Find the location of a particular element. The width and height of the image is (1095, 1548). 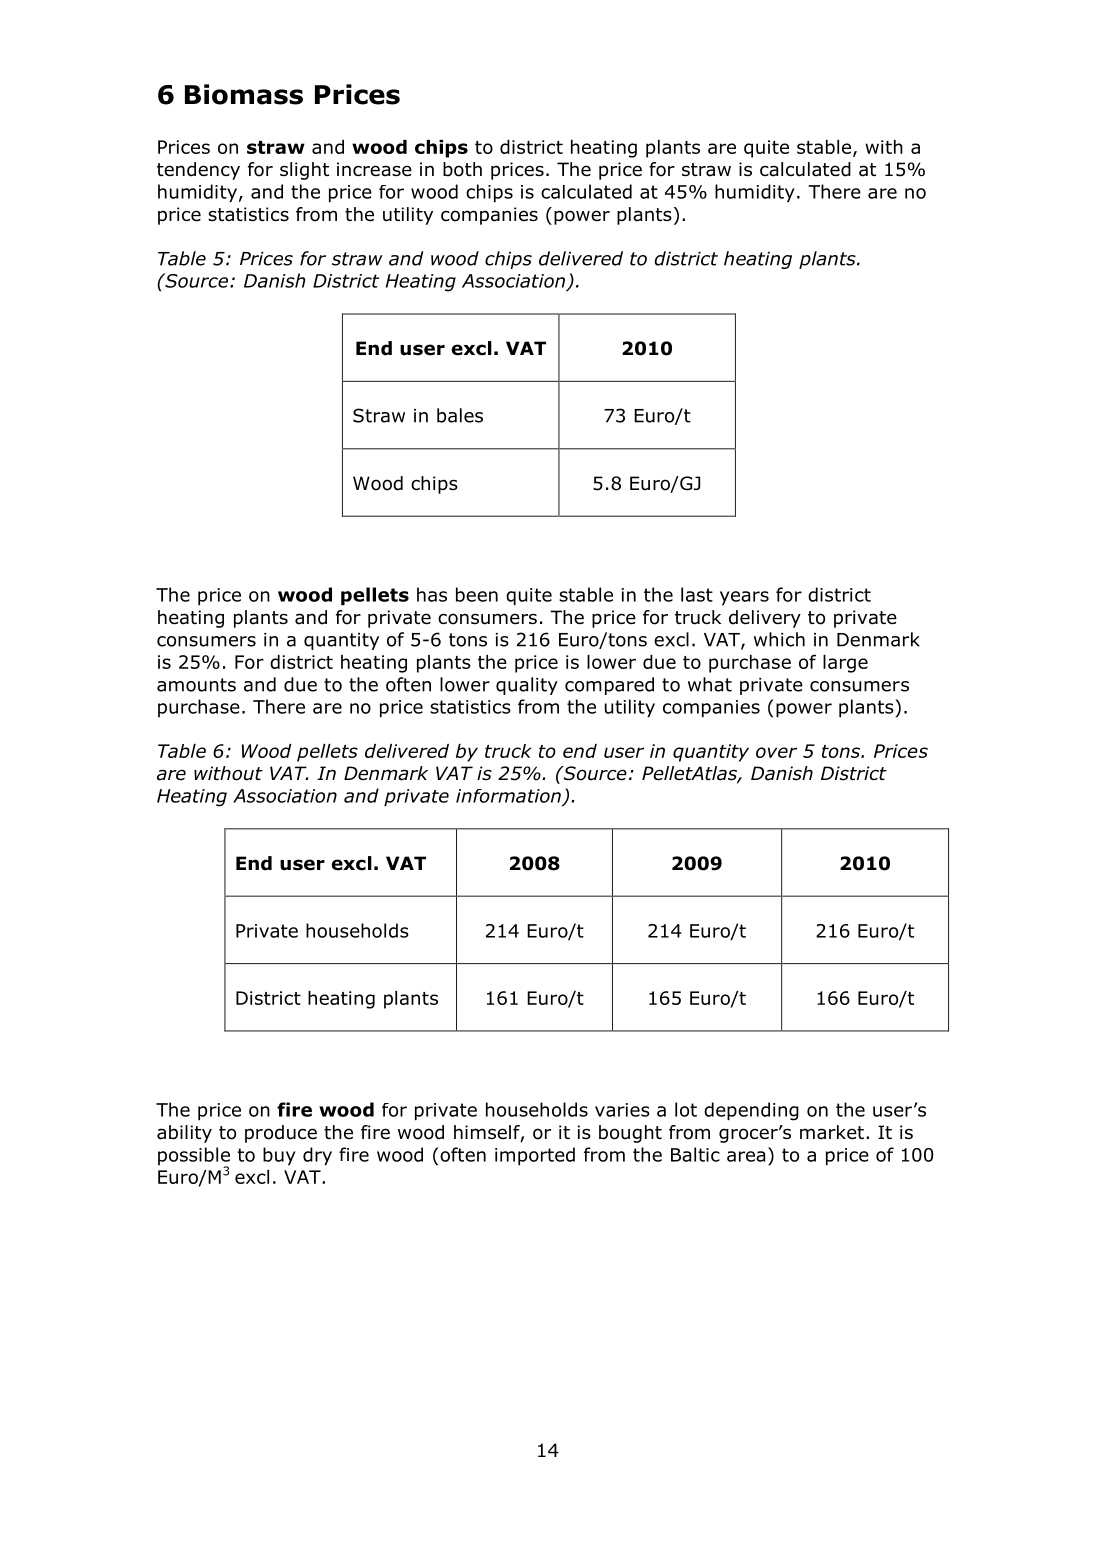

bales is located at coordinates (460, 415).
